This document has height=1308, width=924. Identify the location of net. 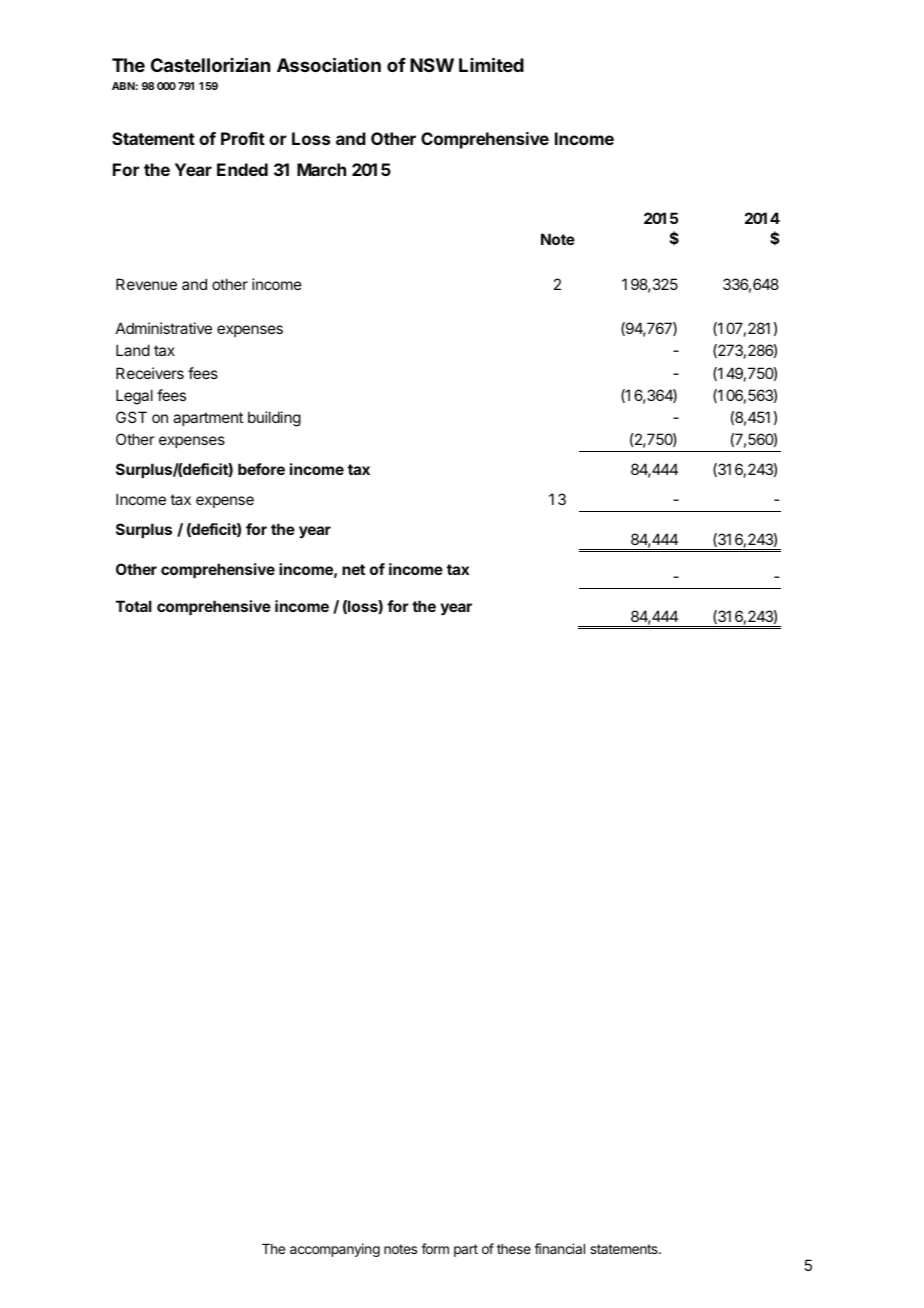
(353, 569).
